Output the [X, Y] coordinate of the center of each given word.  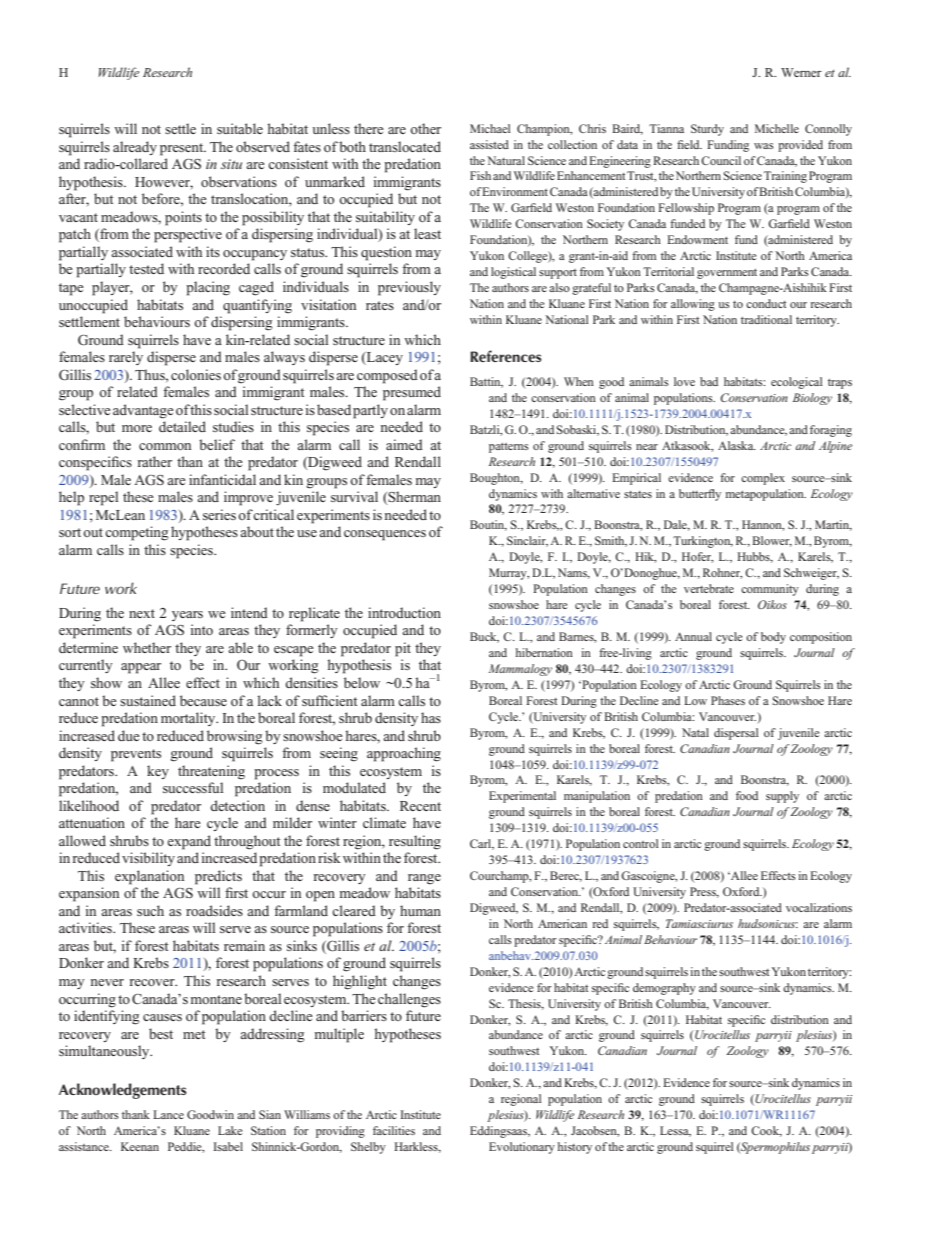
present [183, 149]
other [425, 128]
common [165, 446]
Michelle [777, 128]
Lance [168, 1114]
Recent [420, 806]
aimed [404, 444]
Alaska [737, 445]
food [747, 795]
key [158, 772]
